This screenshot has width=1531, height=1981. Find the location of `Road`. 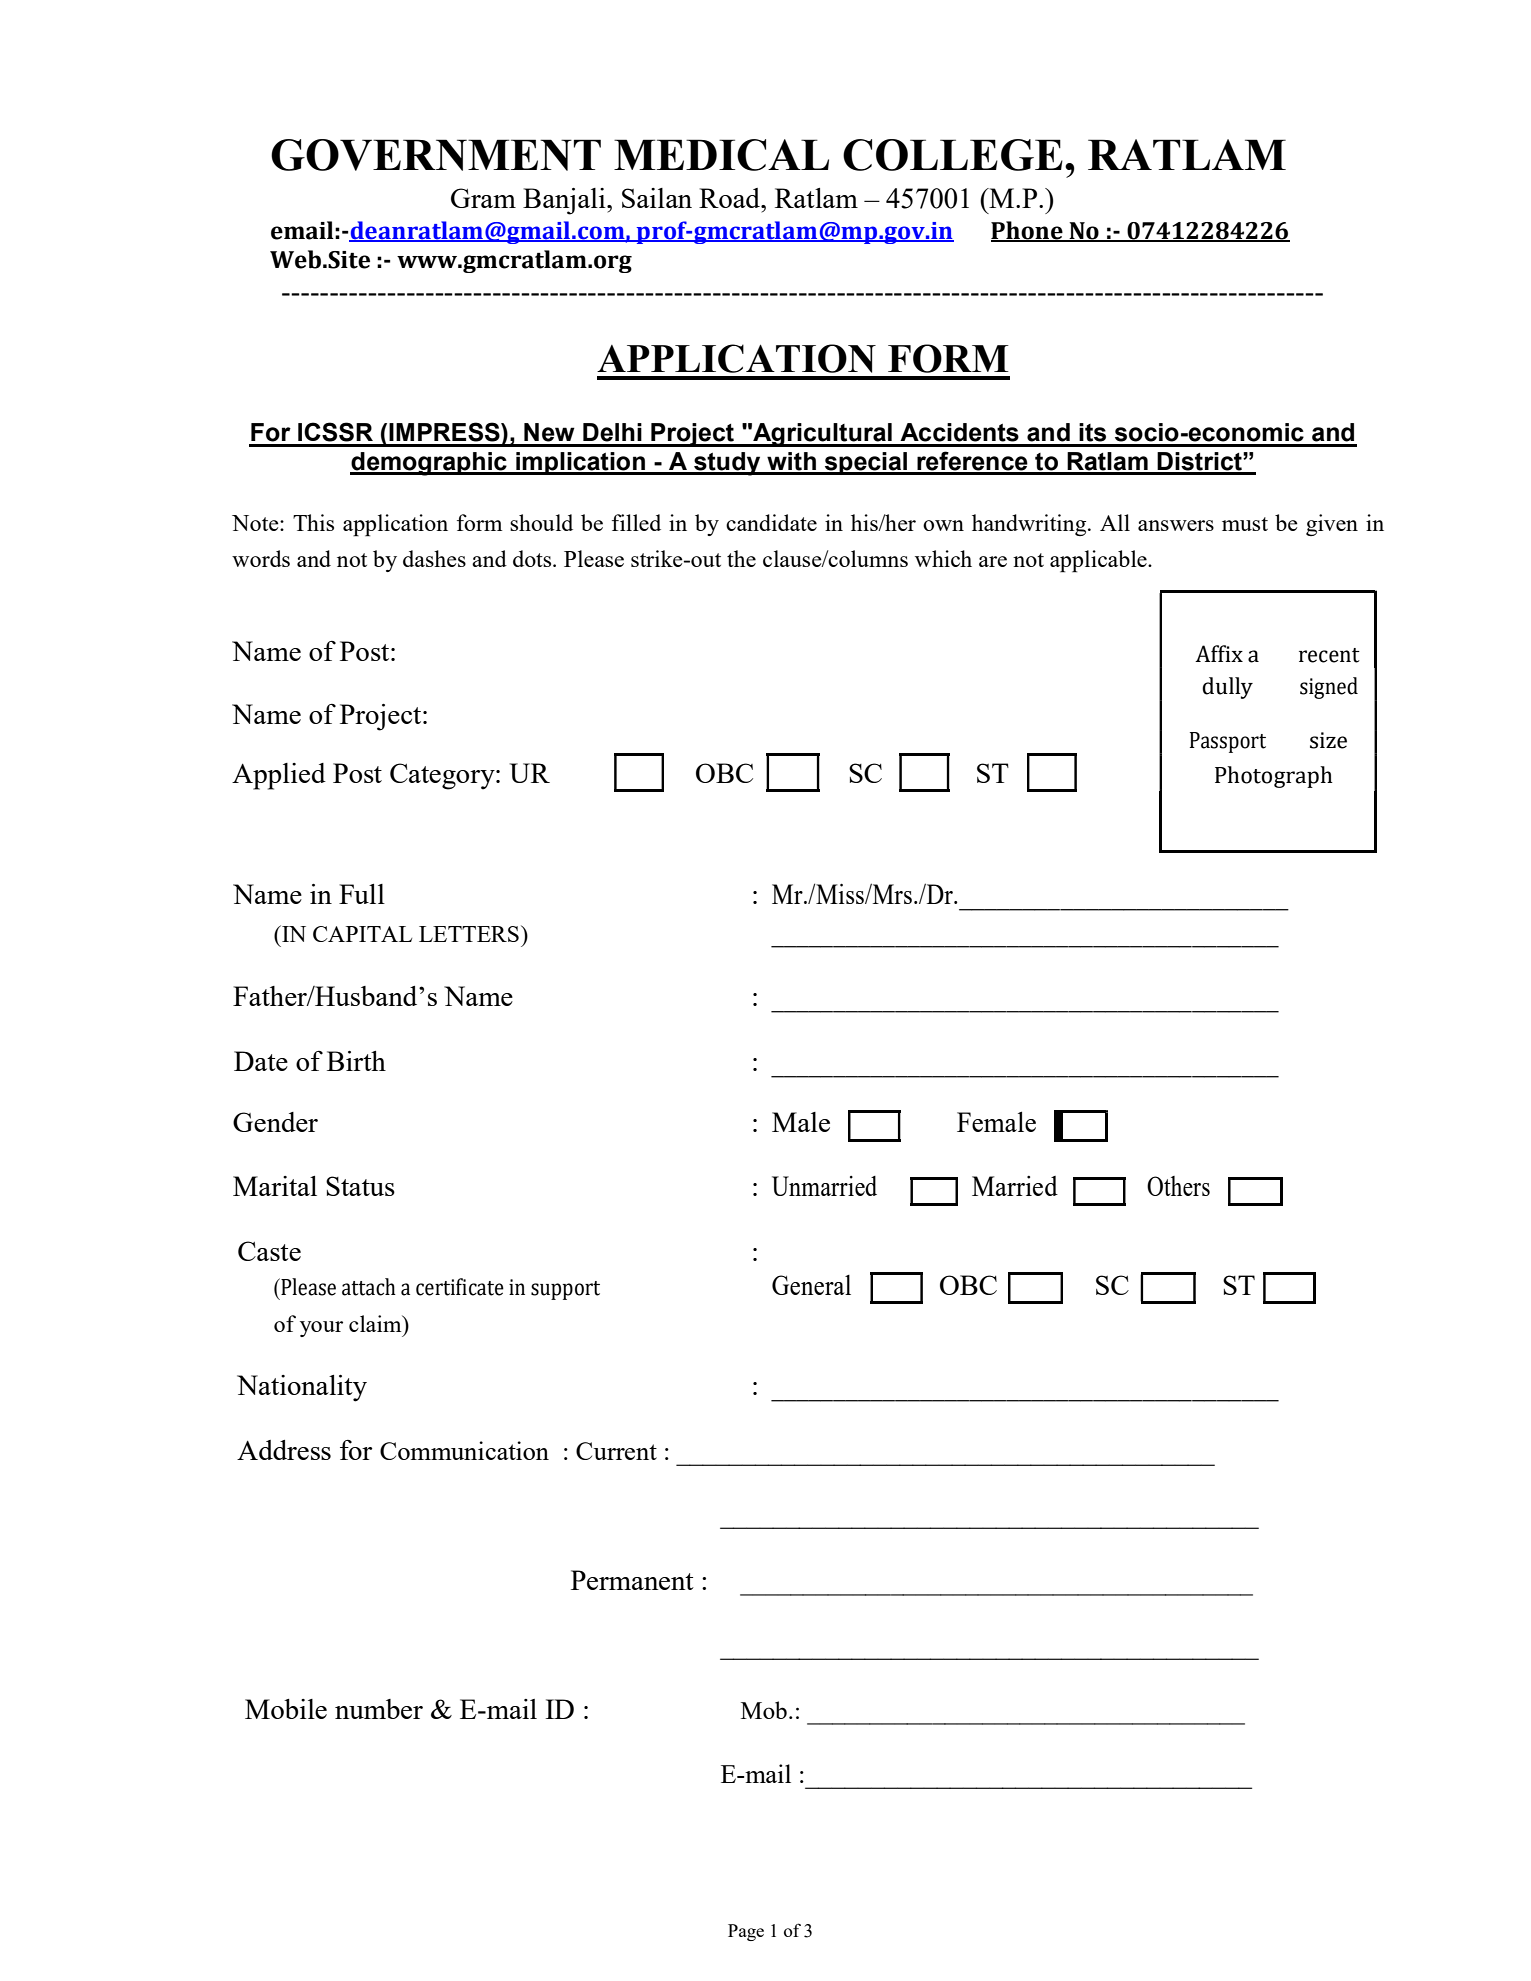

Road is located at coordinates (731, 198).
